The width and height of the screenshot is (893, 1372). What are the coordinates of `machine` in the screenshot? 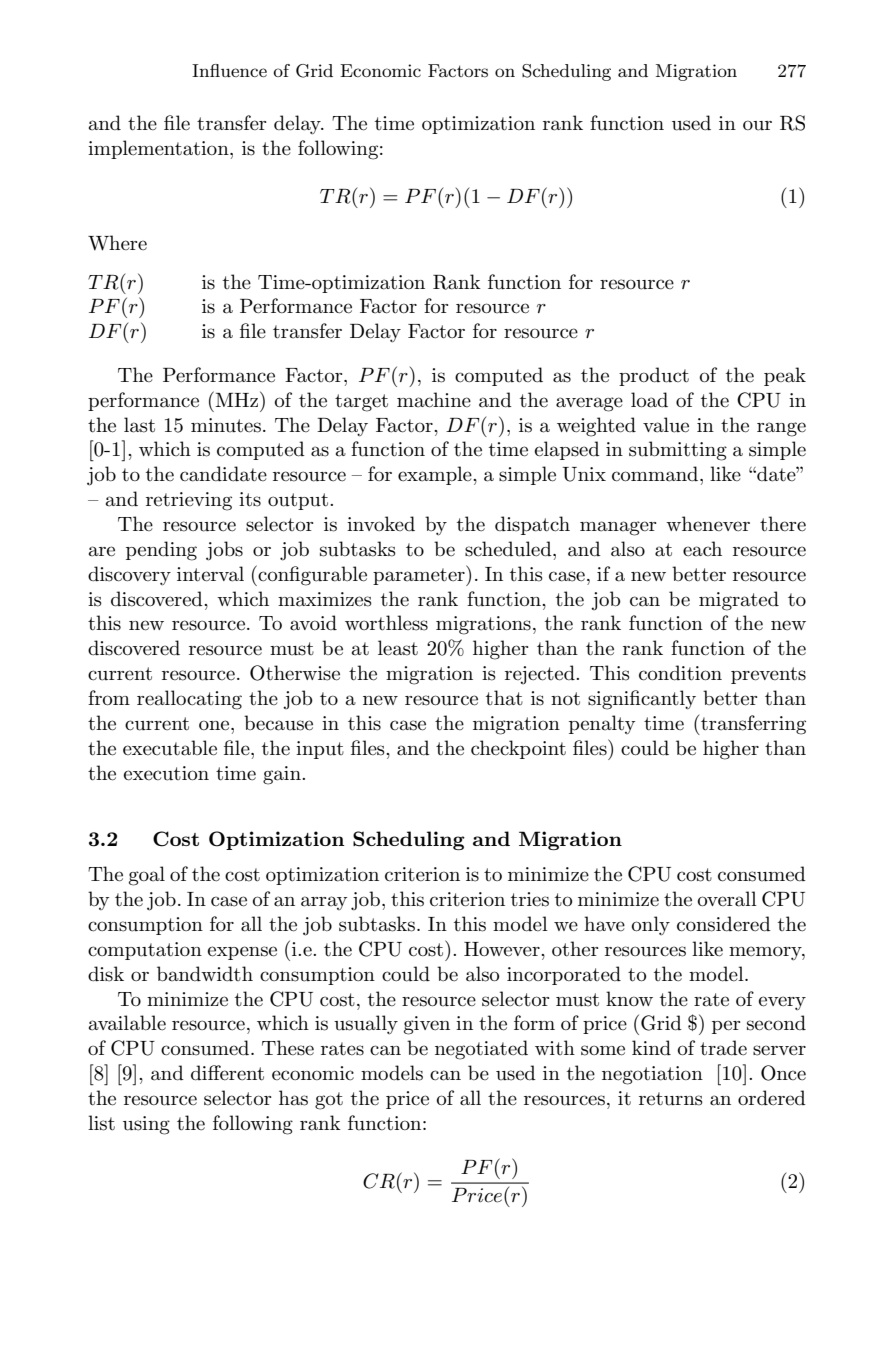 It's located at (434, 400).
